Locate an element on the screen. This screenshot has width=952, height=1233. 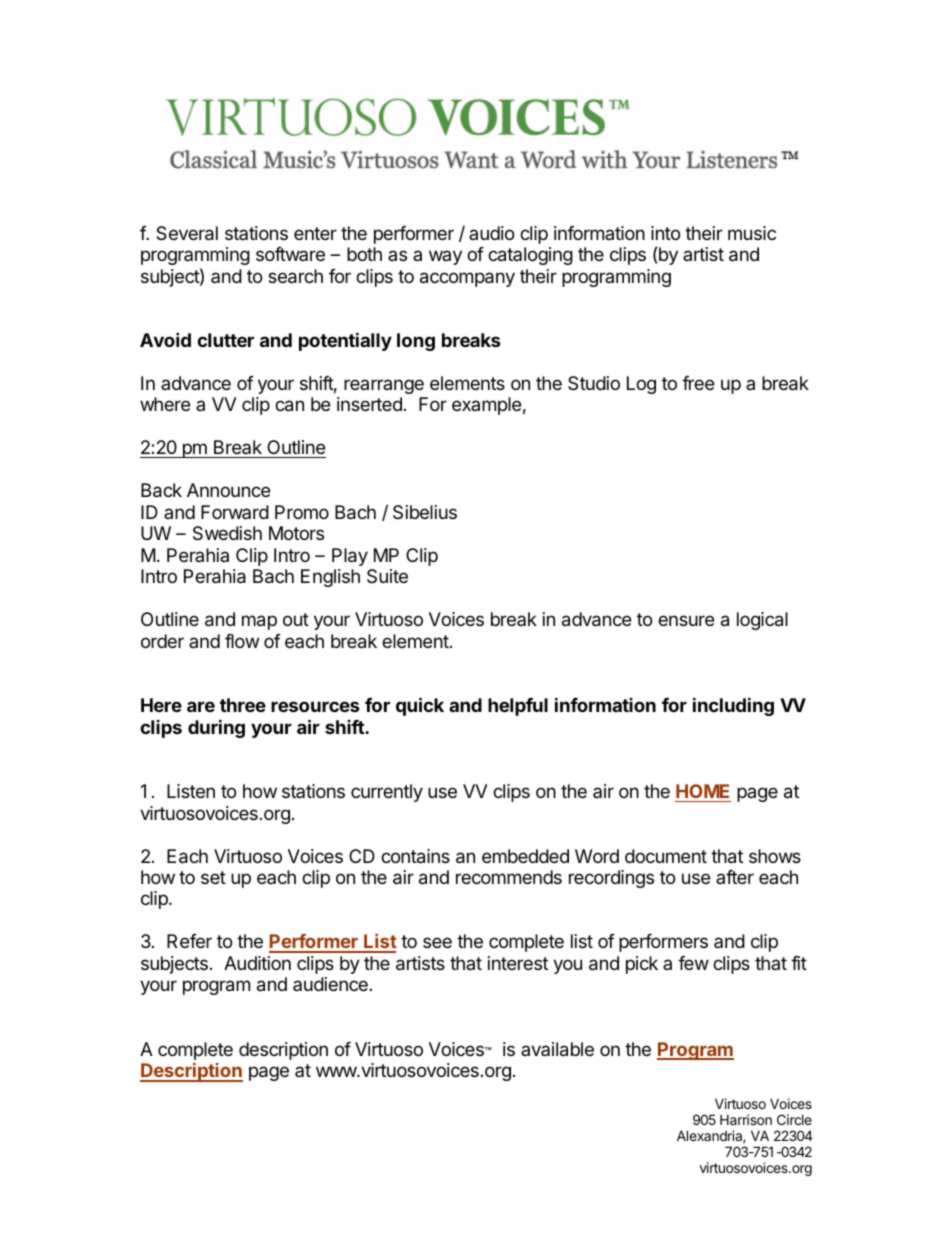
ensure is located at coordinates (686, 620).
